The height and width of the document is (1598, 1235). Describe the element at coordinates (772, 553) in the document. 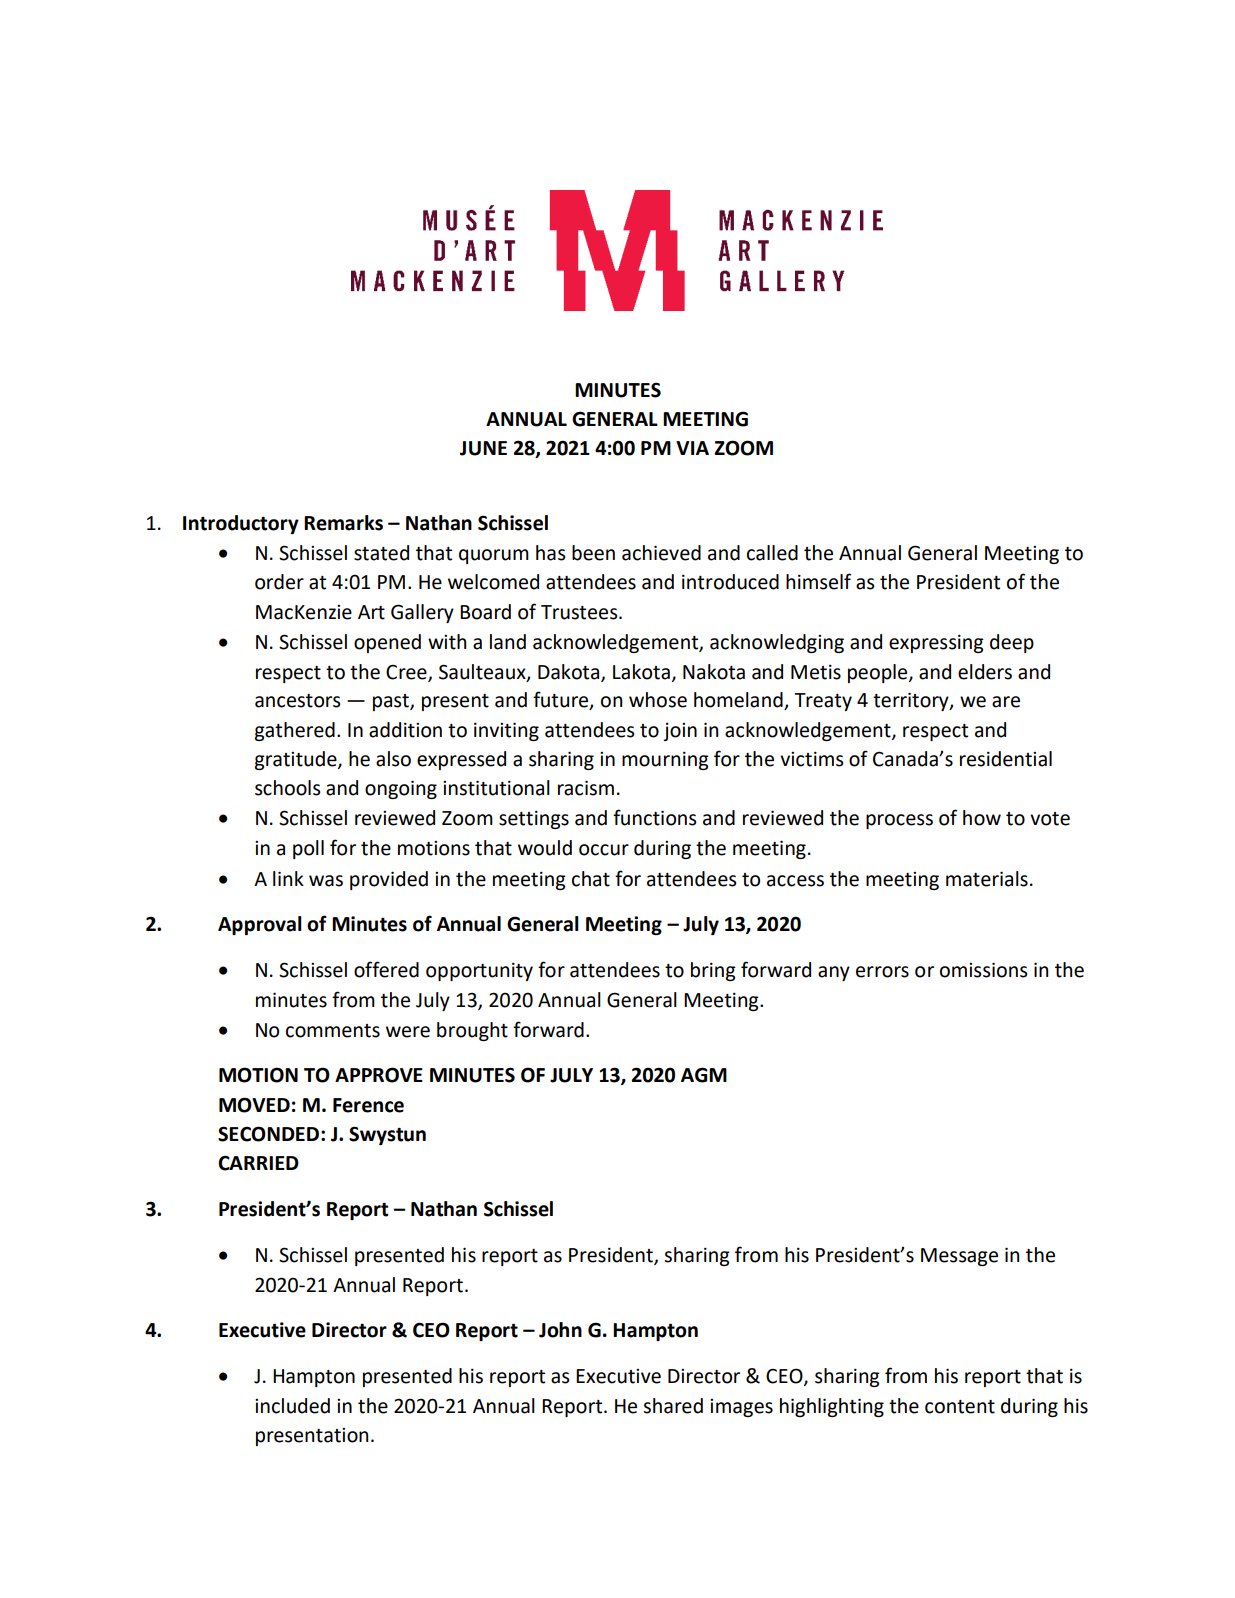

I see `called` at that location.
